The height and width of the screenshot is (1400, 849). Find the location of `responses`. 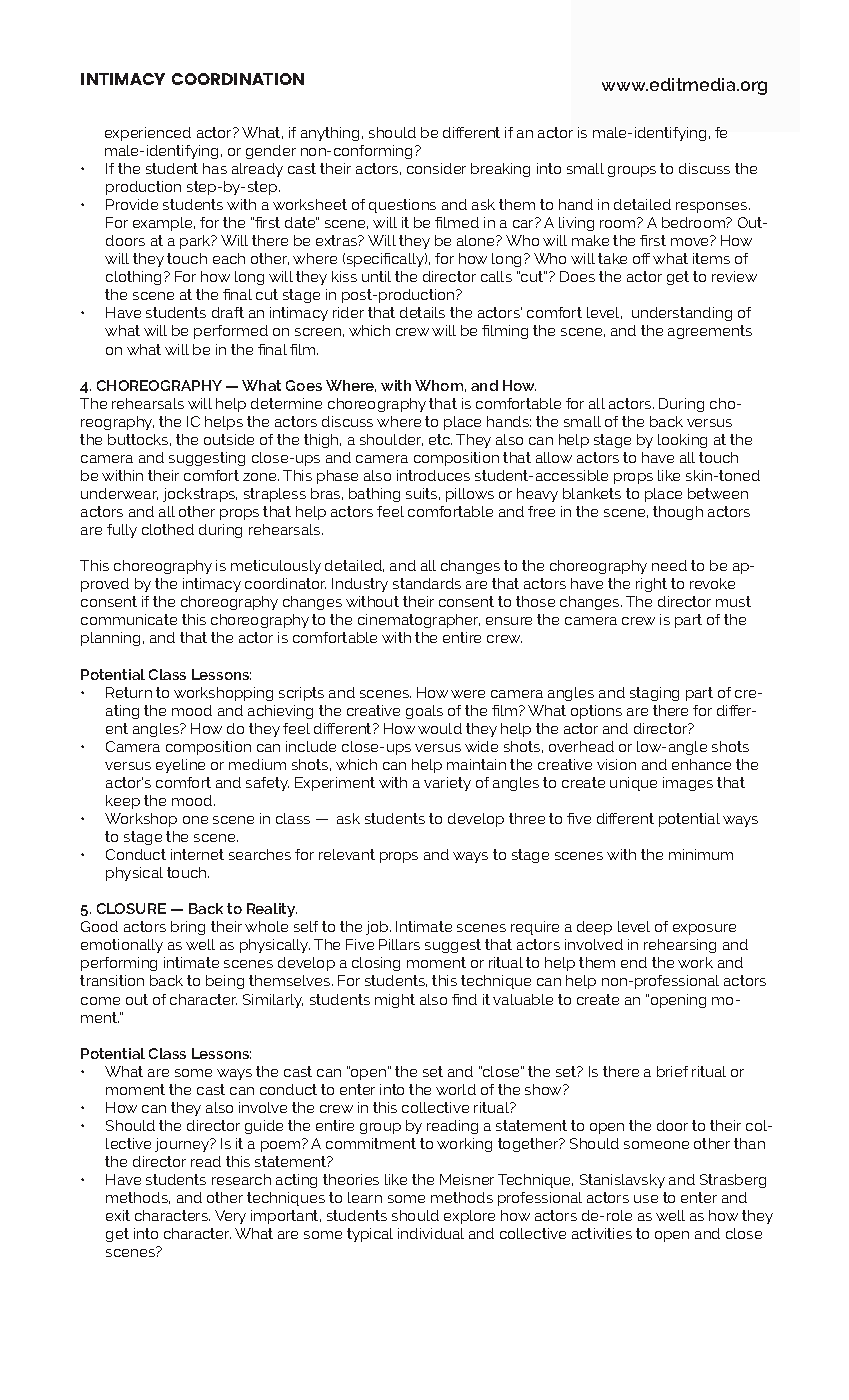

responses is located at coordinates (713, 207).
